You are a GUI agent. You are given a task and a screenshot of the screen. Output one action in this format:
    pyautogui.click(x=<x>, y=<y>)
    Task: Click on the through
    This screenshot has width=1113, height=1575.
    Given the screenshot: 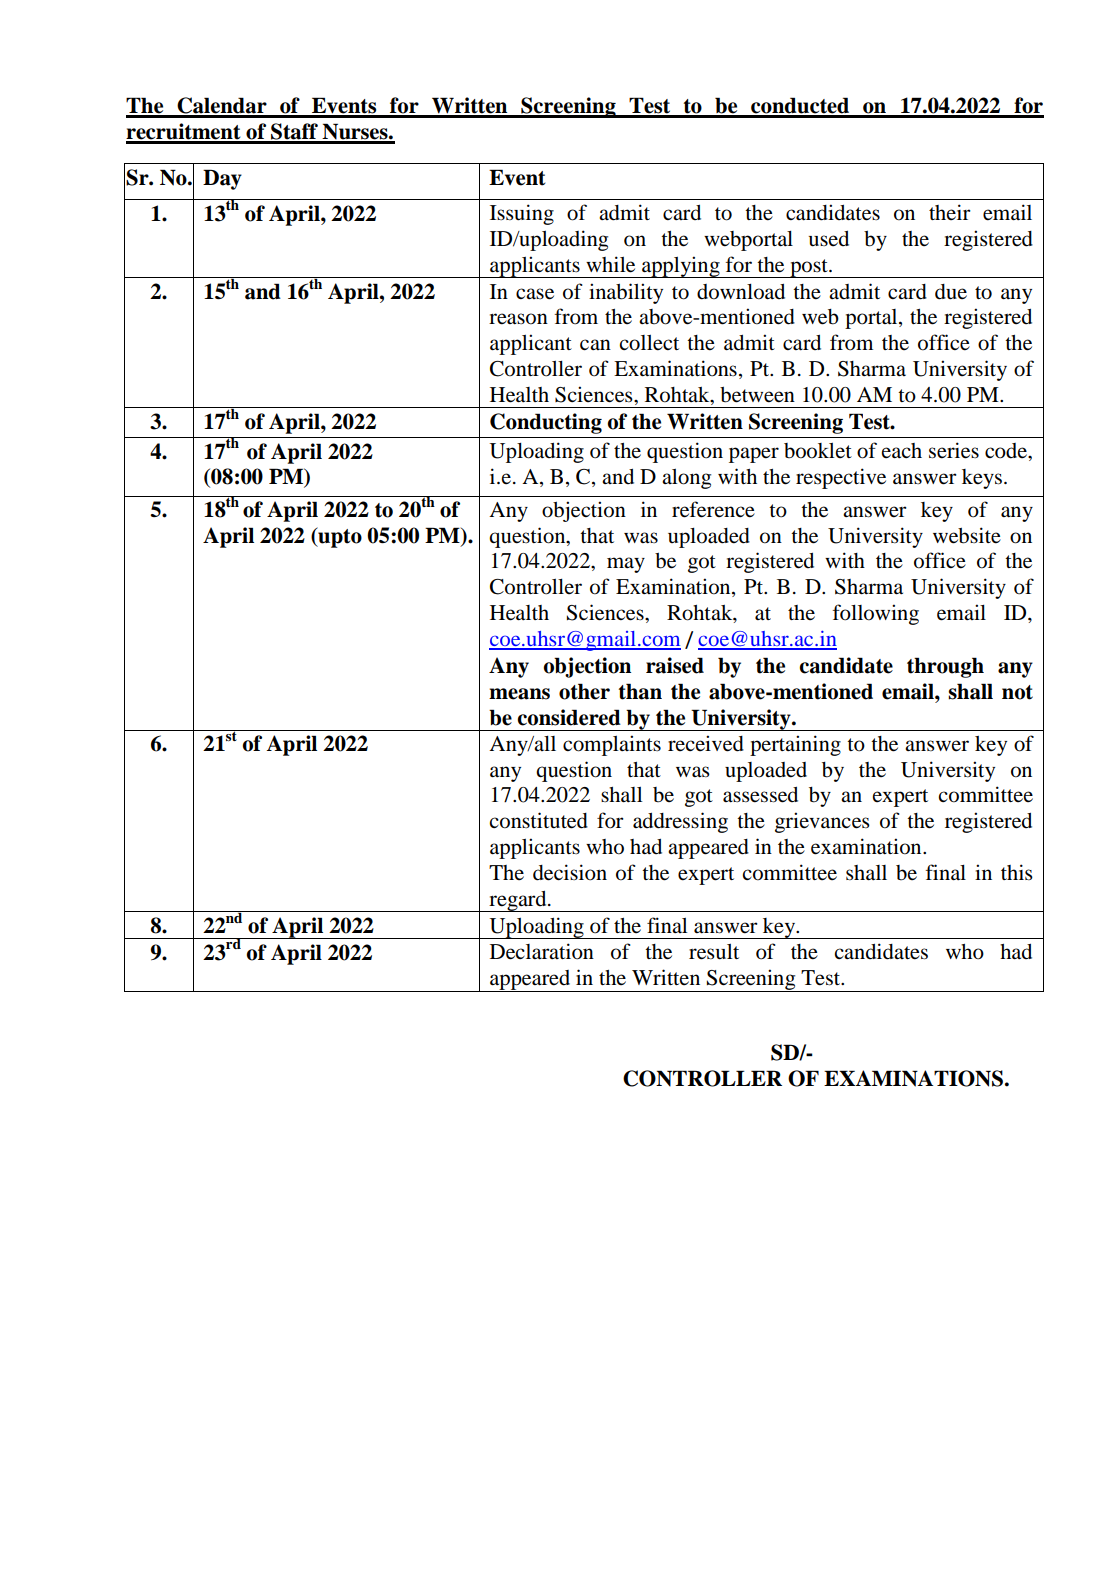 What is the action you would take?
    pyautogui.click(x=945, y=667)
